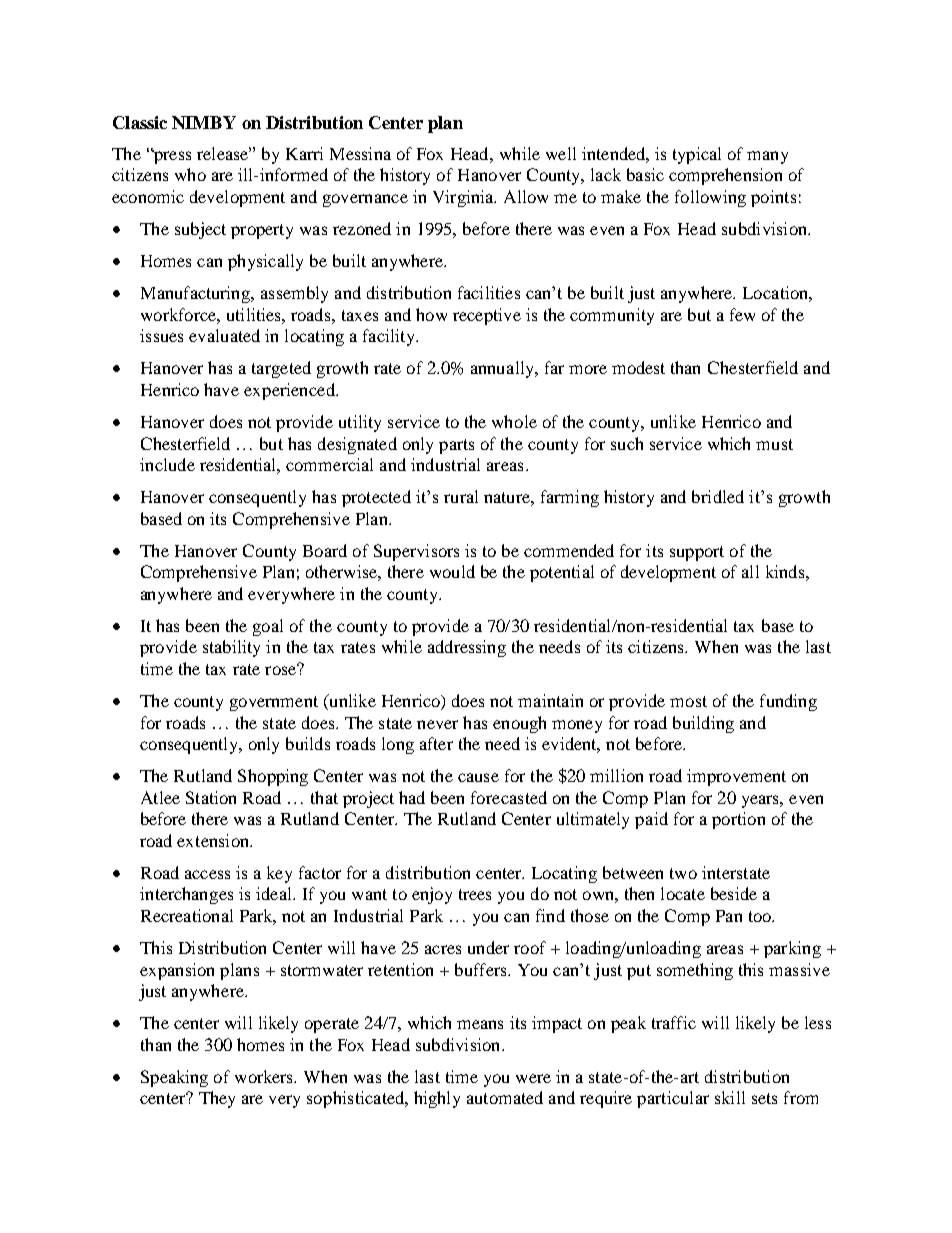  I want to click on include, so click(167, 464).
